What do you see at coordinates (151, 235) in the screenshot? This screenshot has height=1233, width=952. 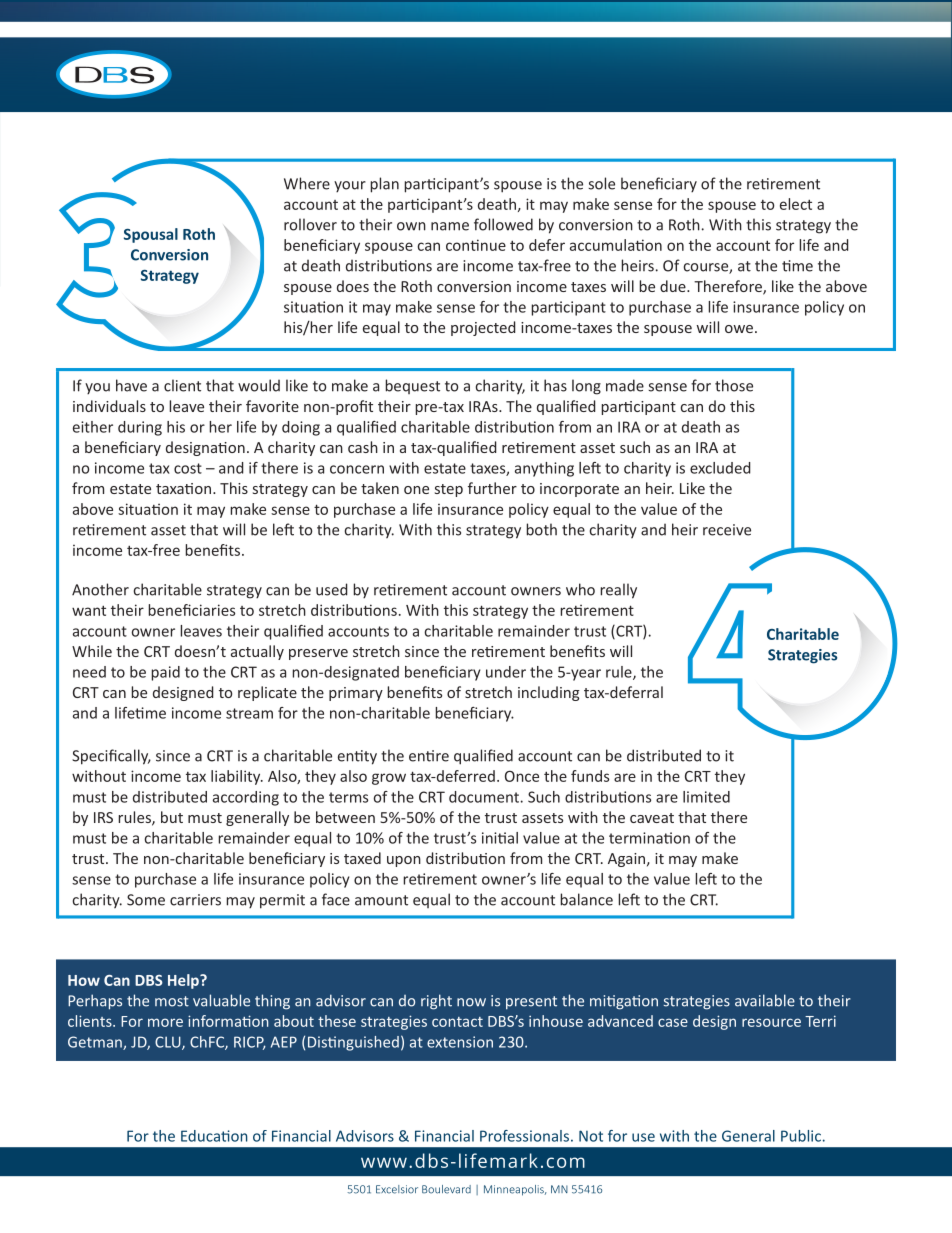 I see `Spousal` at bounding box center [151, 235].
